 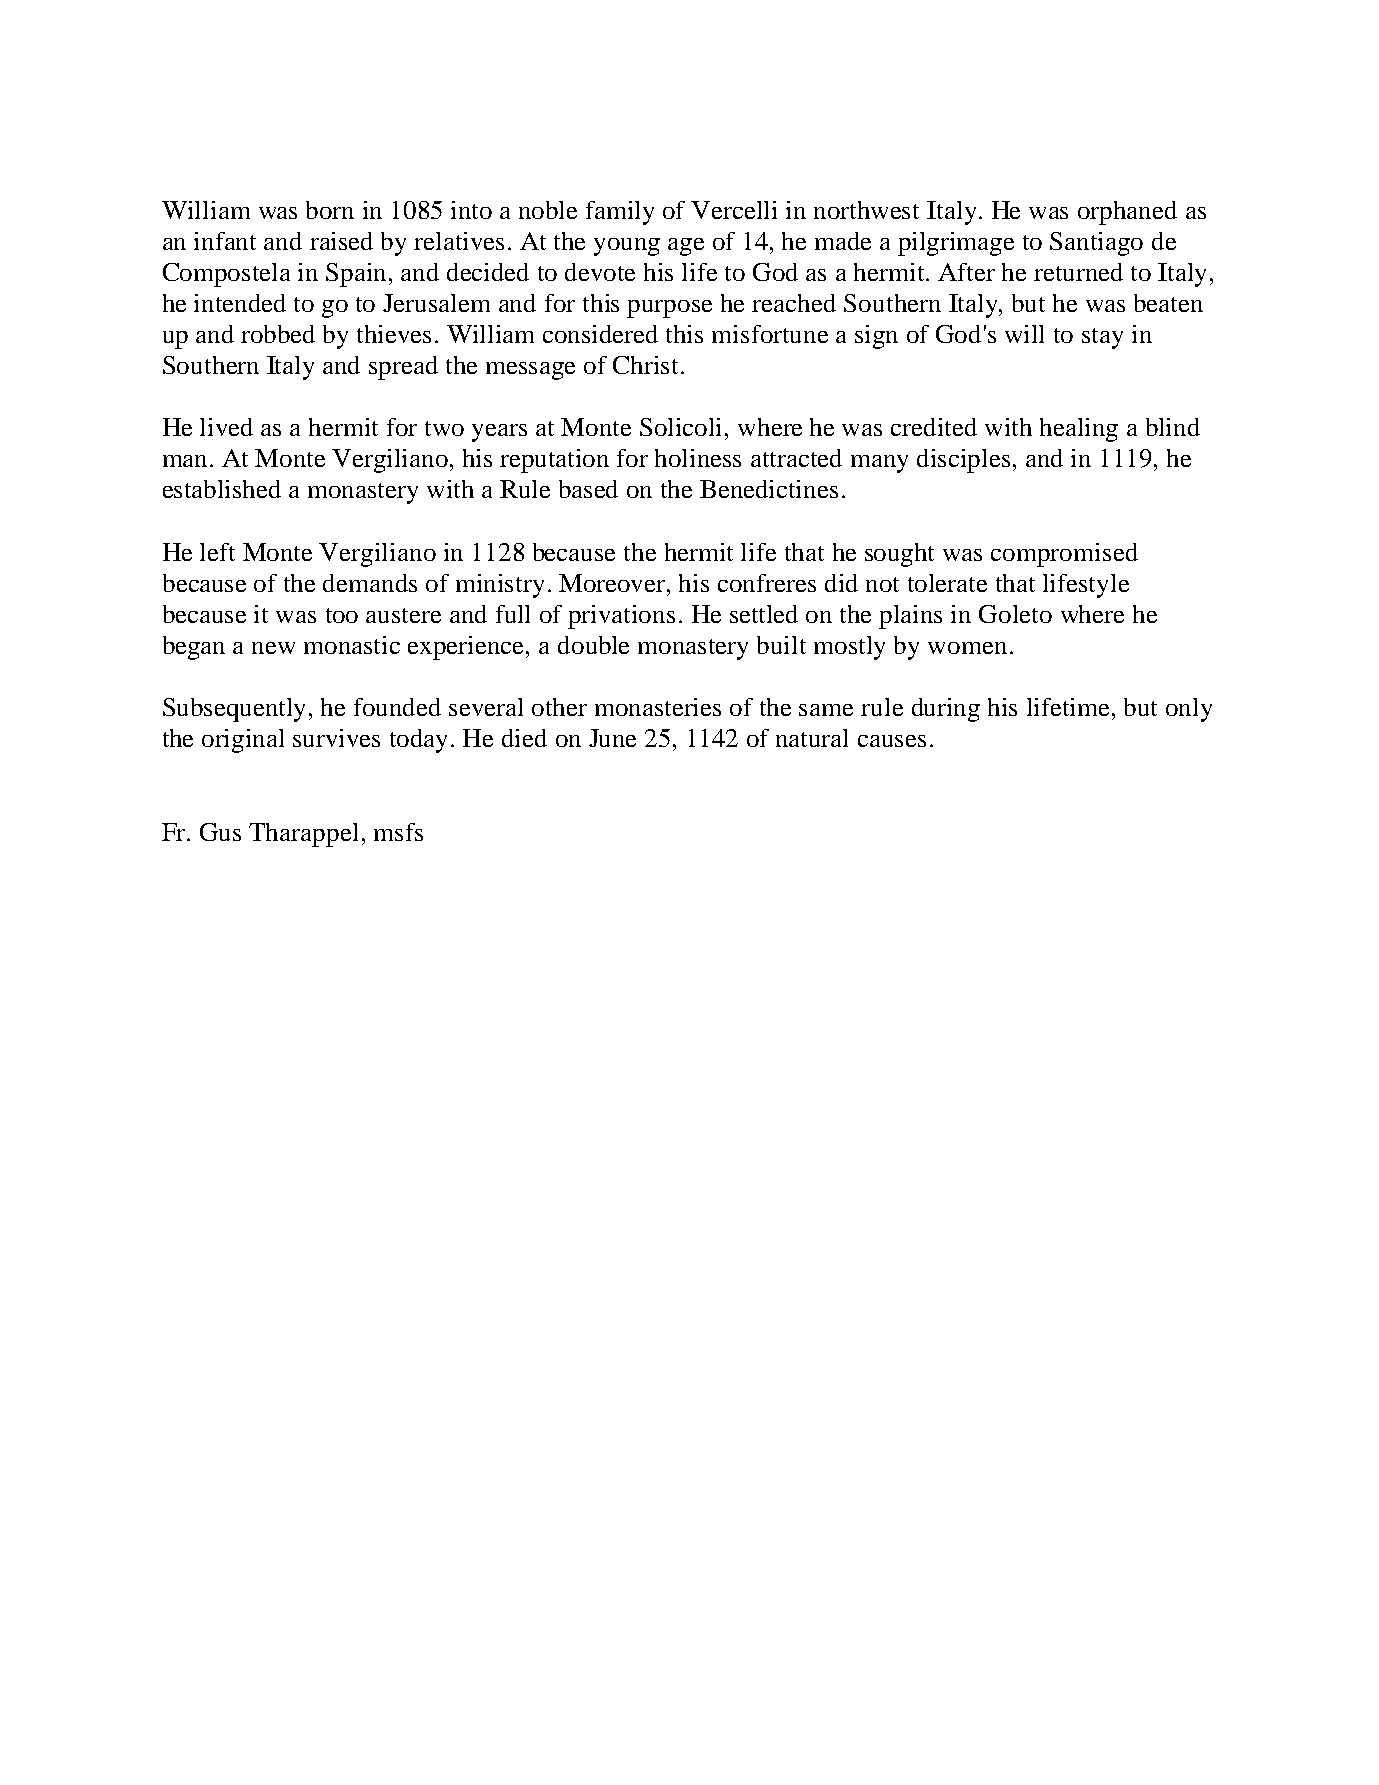 I want to click on compromised, so click(x=1064, y=555).
